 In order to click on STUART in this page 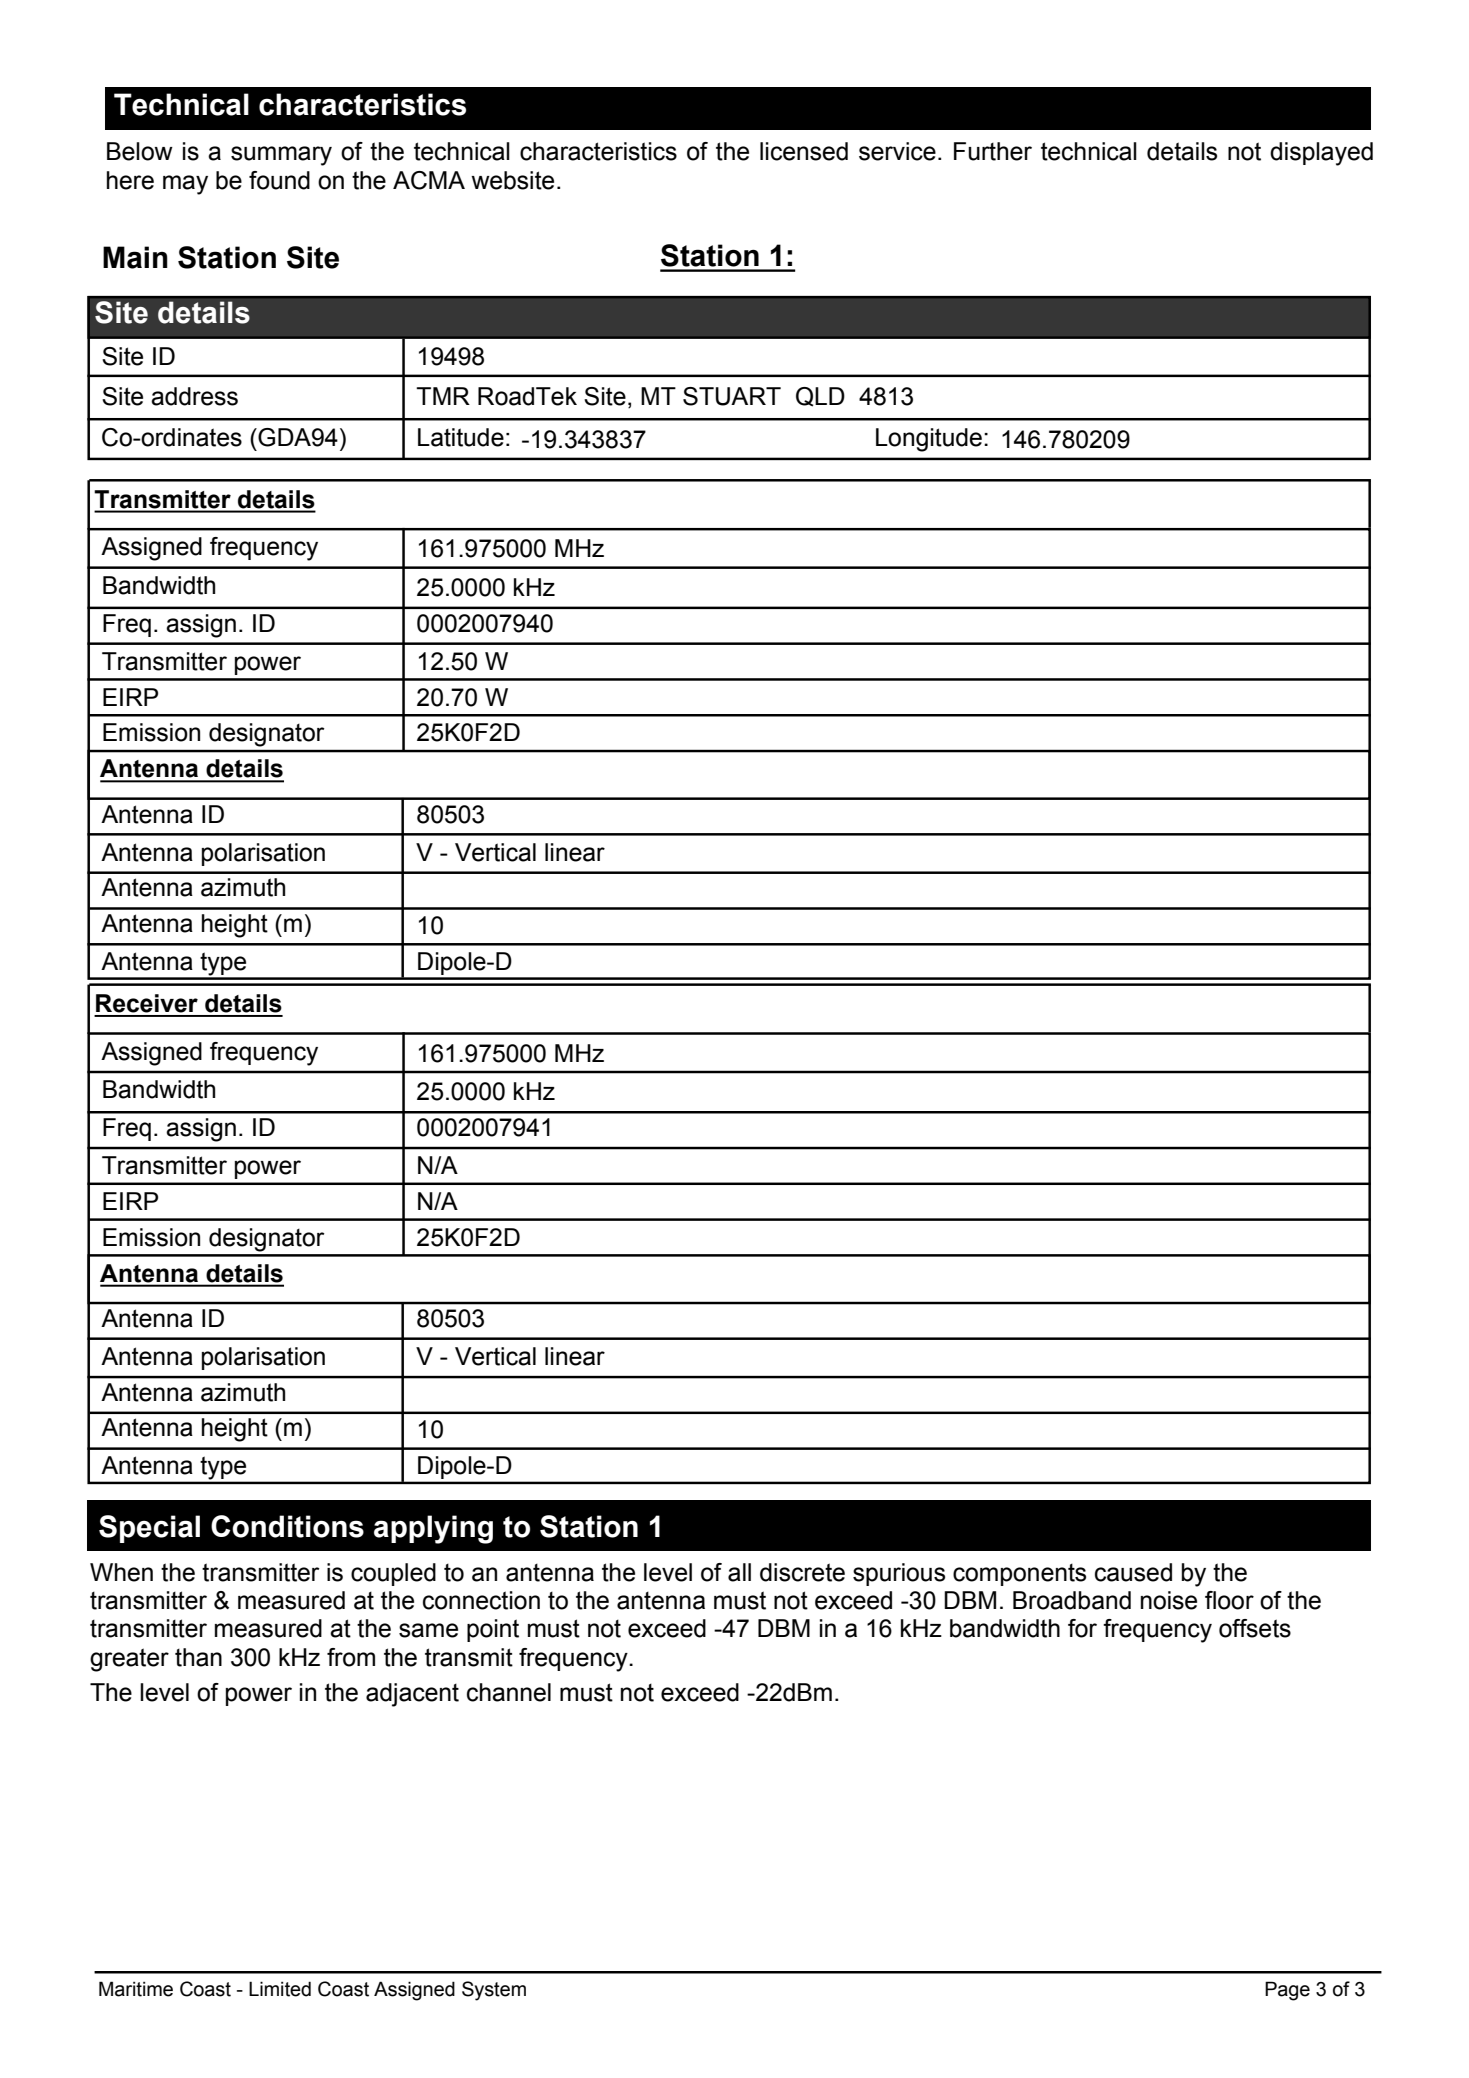, I will do `click(732, 396)`.
